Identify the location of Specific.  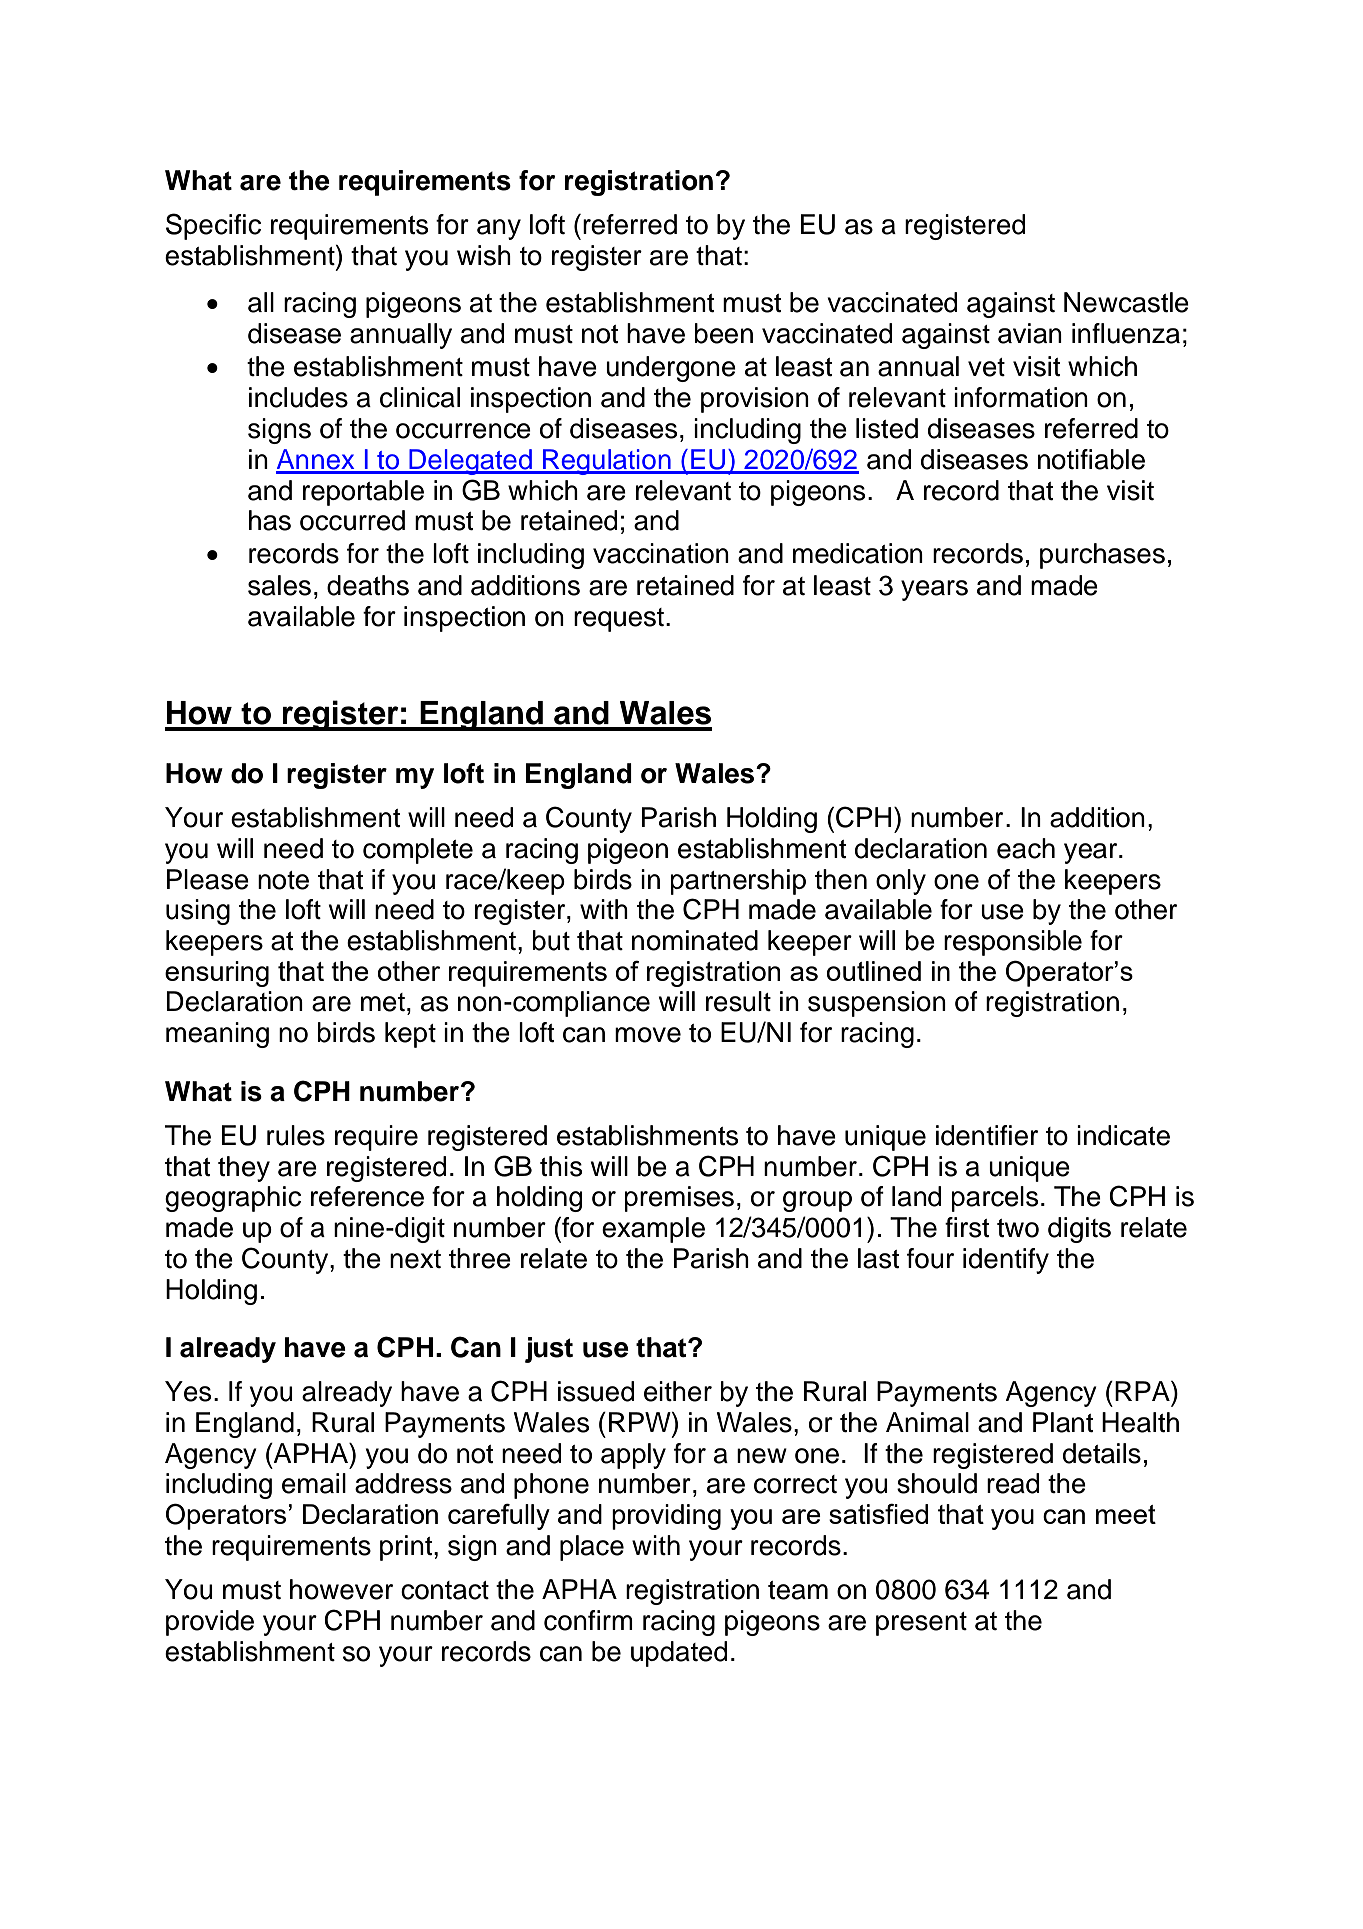
(213, 226).
